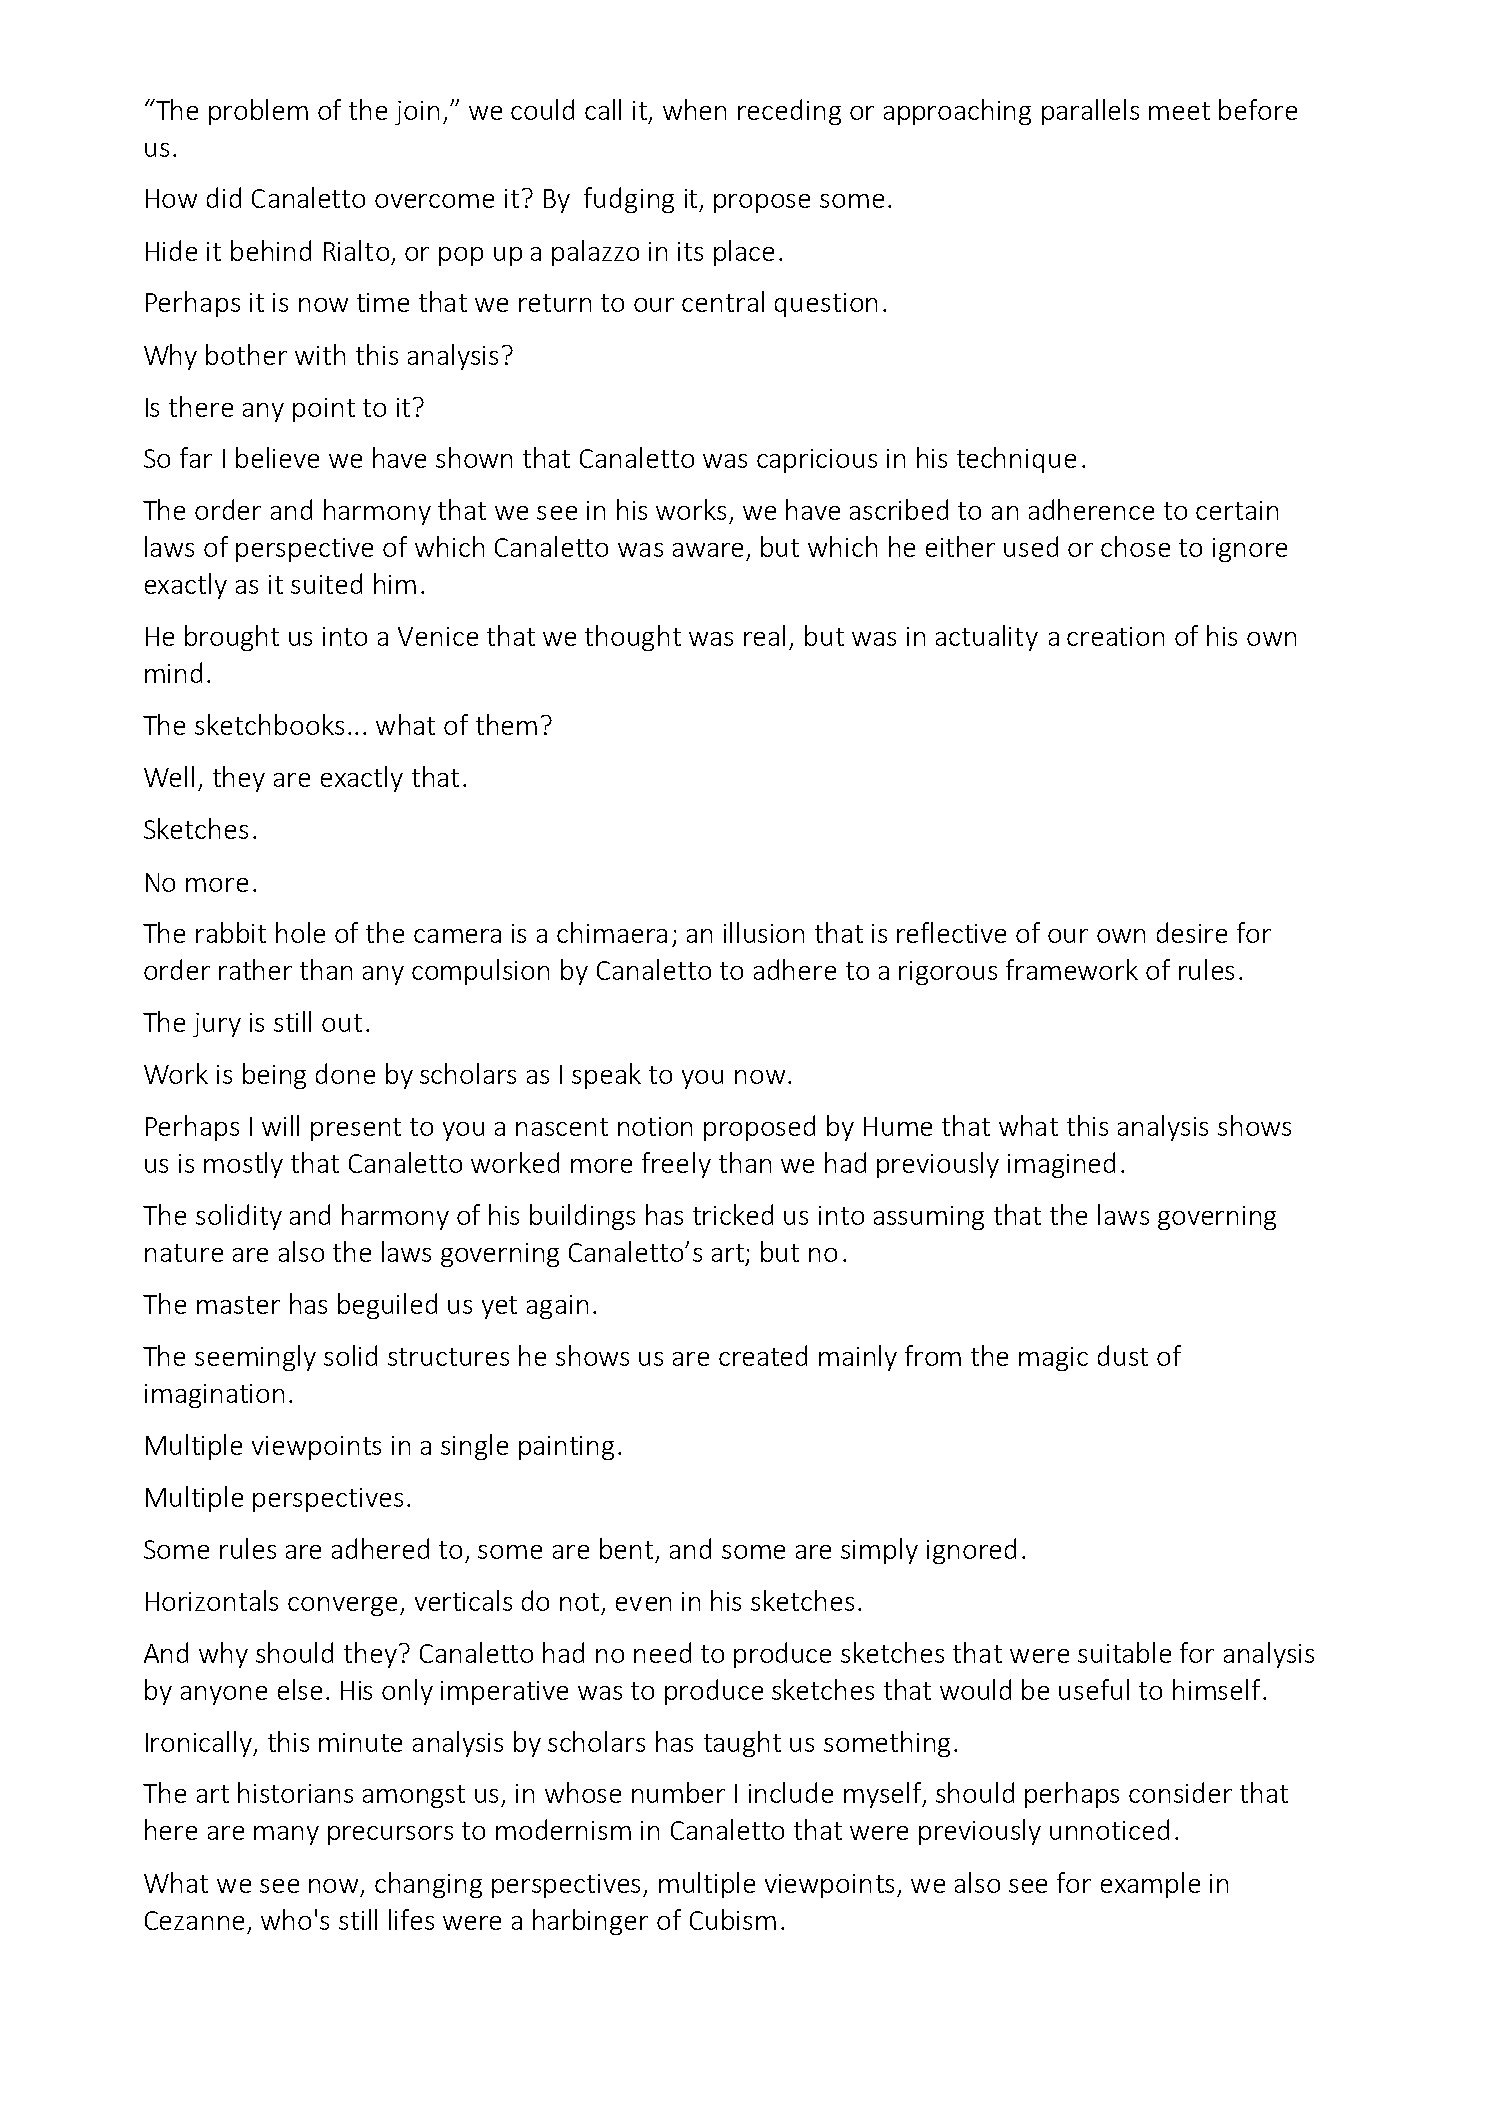 This page has width=1498, height=2120. Describe the element at coordinates (708, 550) in the page. I see `aware` at that location.
